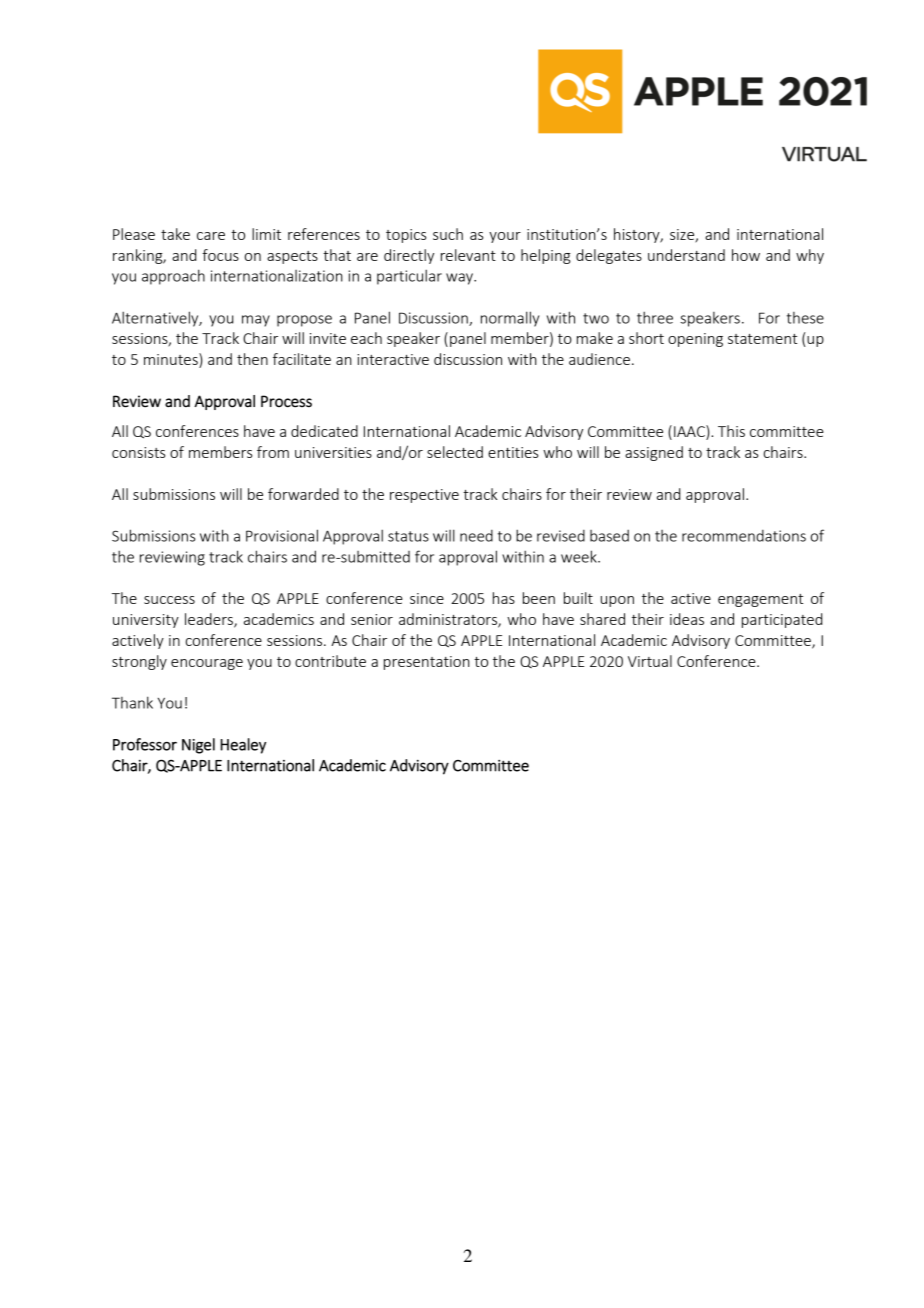 The height and width of the image is (1308, 924). What do you see at coordinates (198, 746) in the image?
I see `Nigel` at bounding box center [198, 746].
